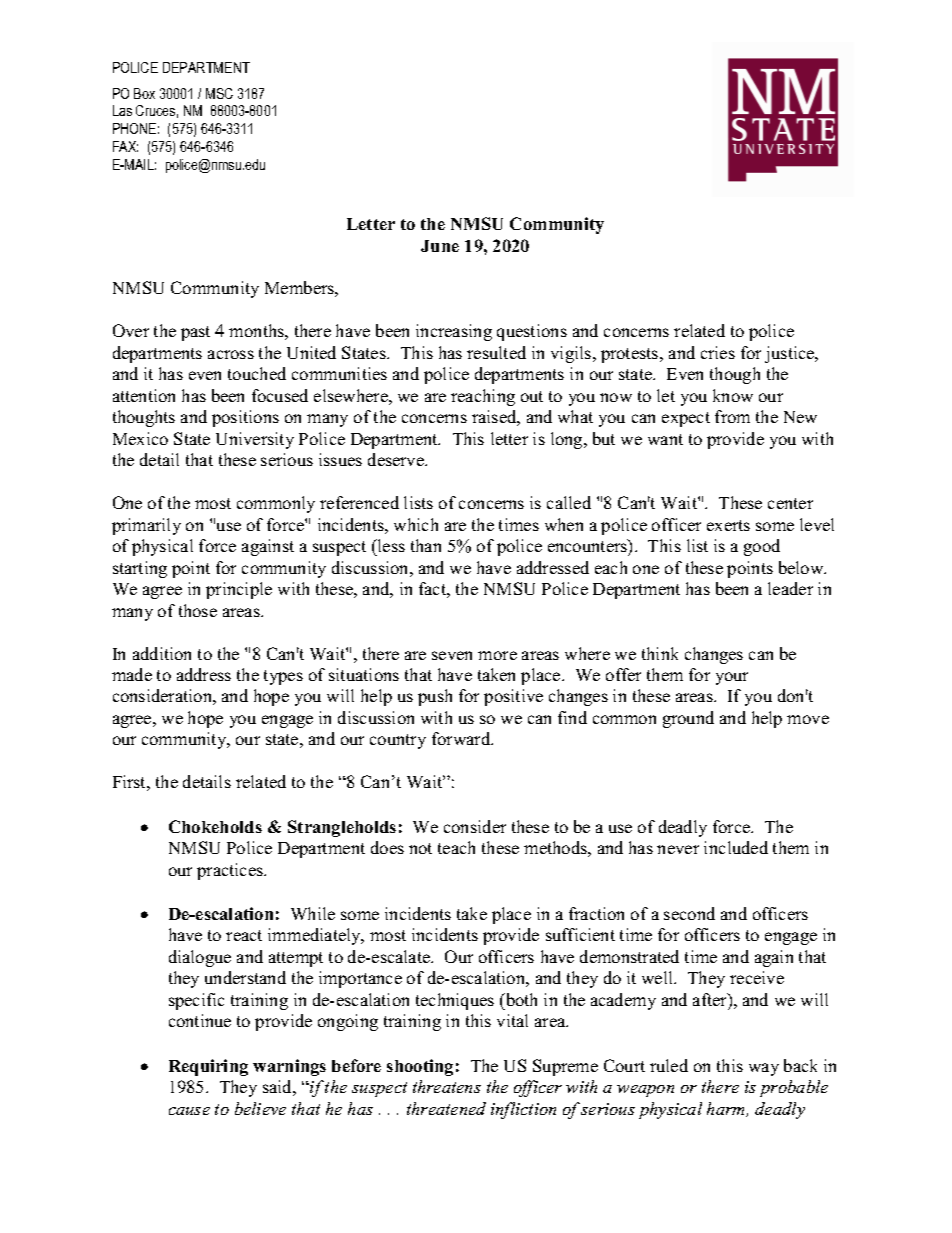 The height and width of the page is (1233, 952). I want to click on deserve, so click(397, 459).
